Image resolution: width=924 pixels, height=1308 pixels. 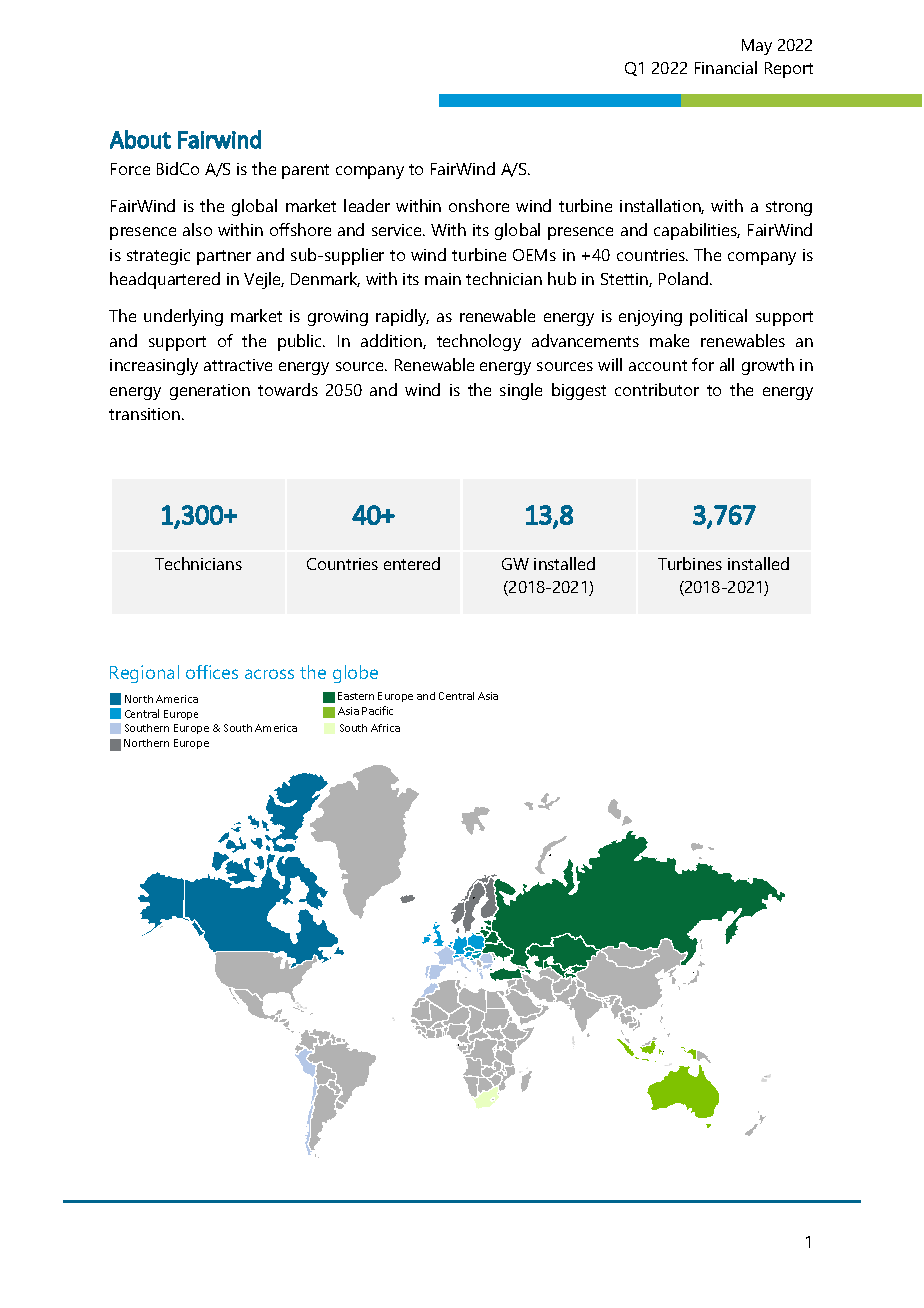 What do you see at coordinates (305, 171) in the document?
I see `parent` at bounding box center [305, 171].
